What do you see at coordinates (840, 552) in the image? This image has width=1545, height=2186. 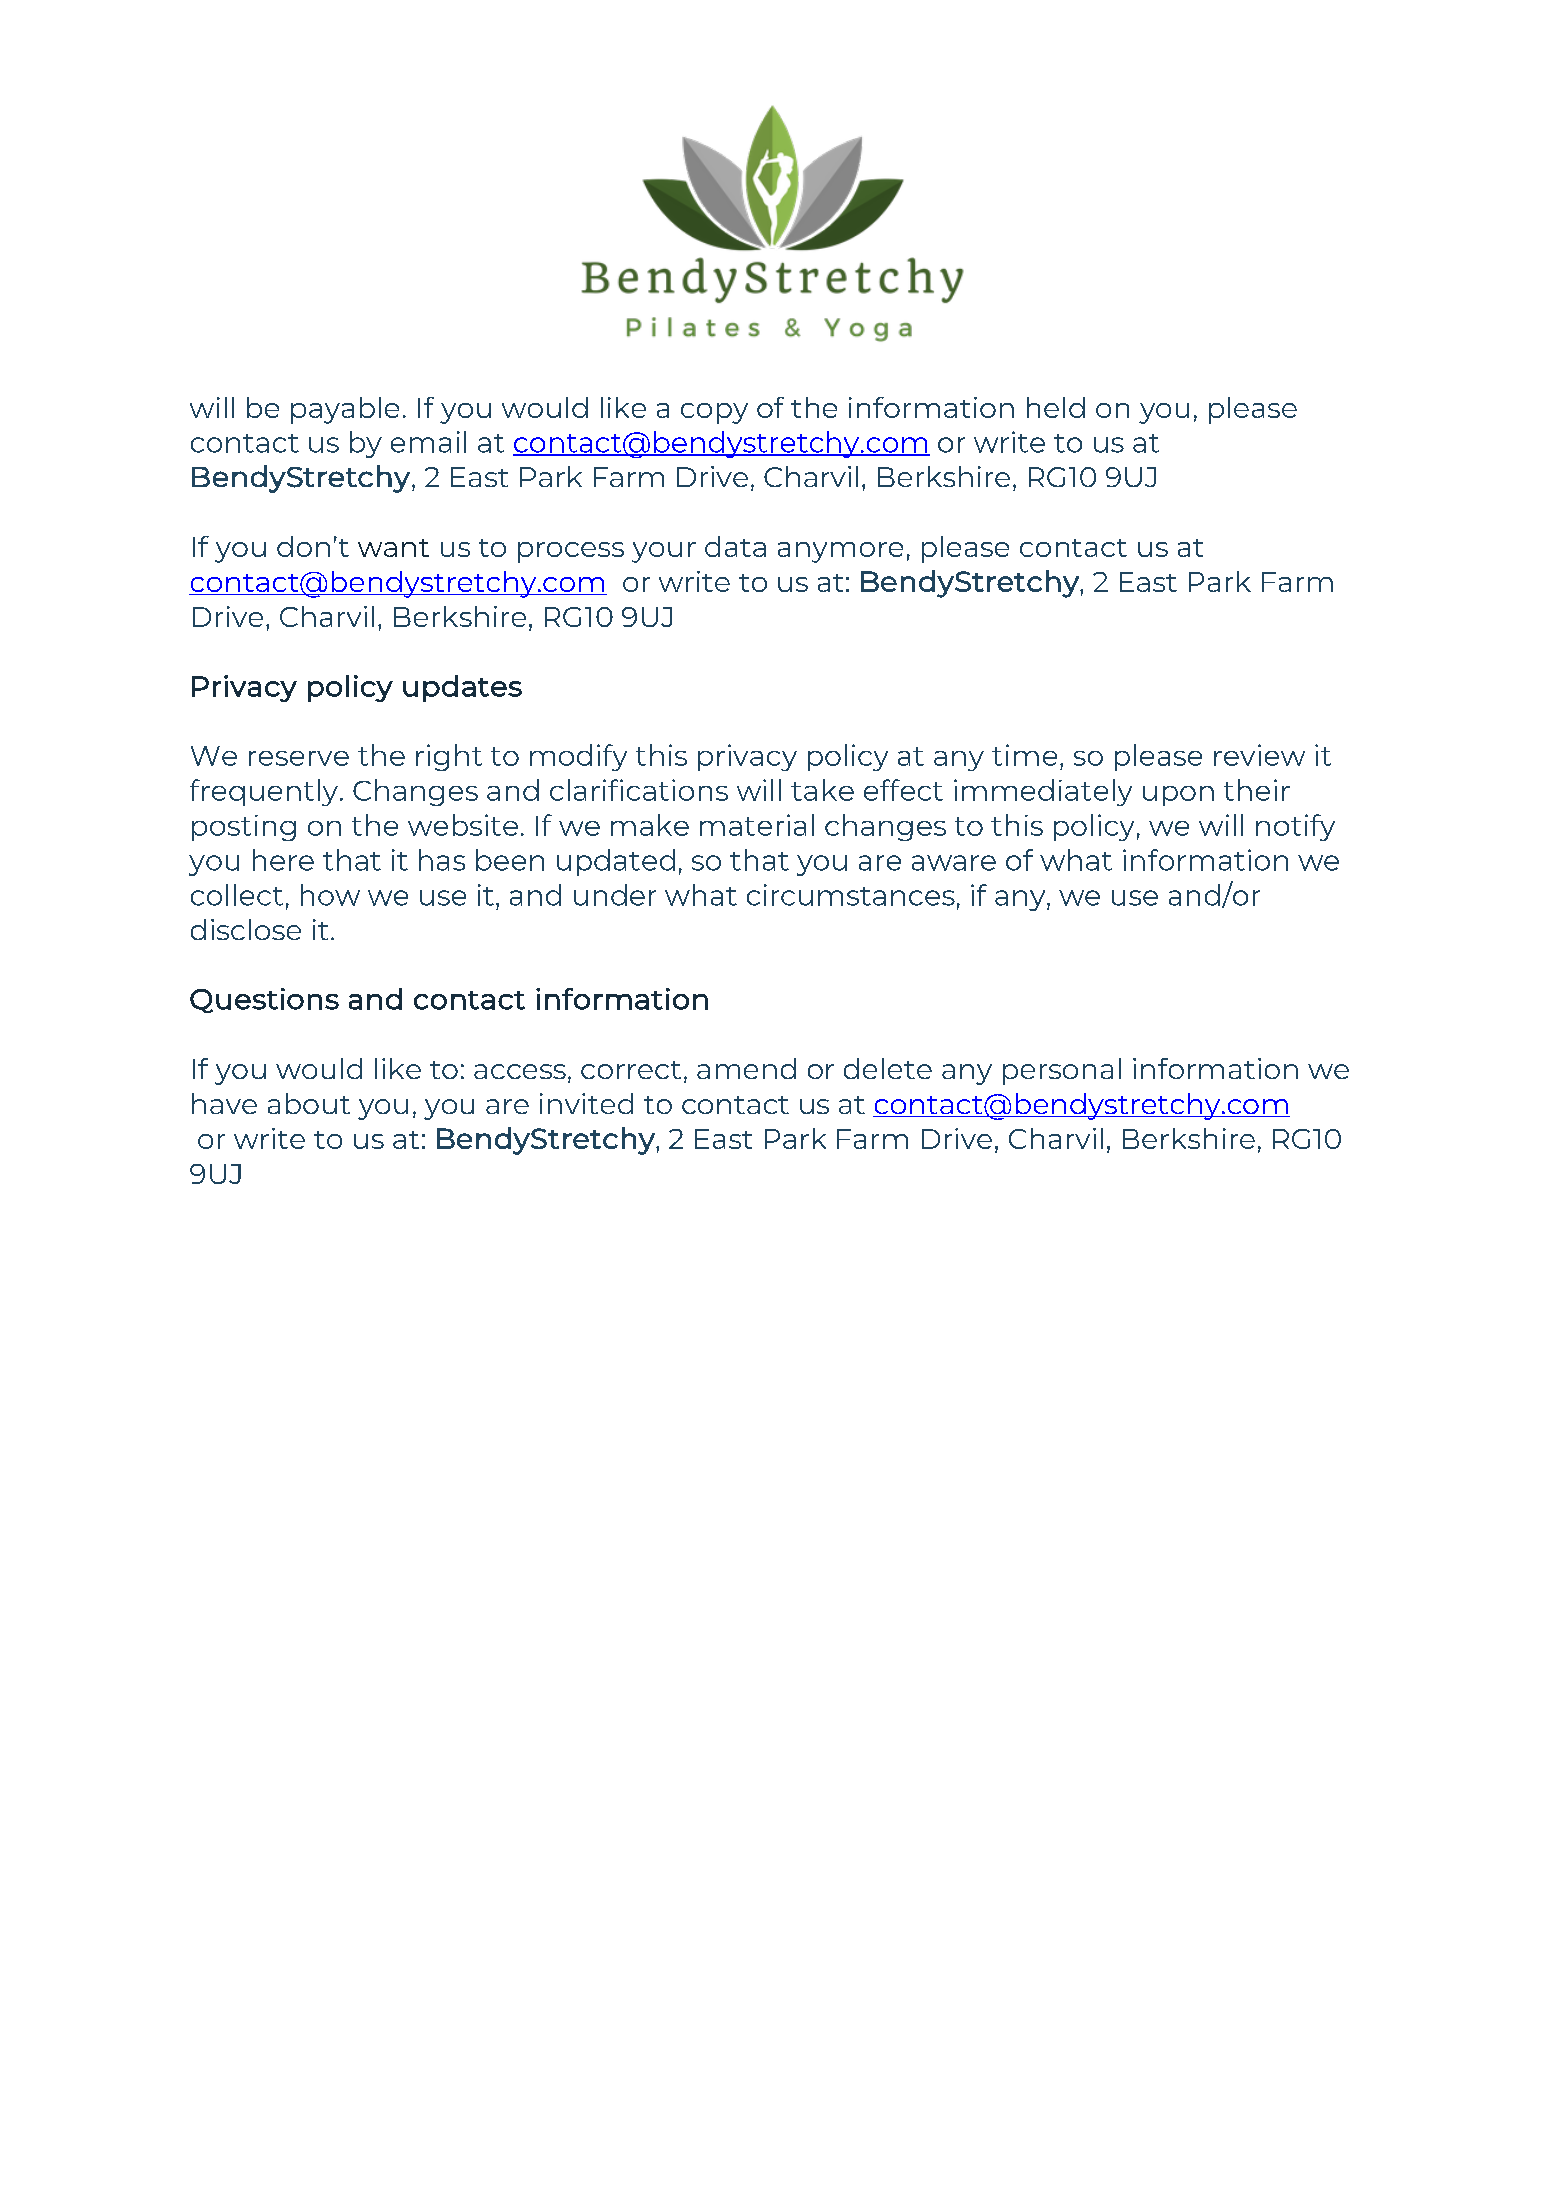 I see `anymore` at bounding box center [840, 552].
